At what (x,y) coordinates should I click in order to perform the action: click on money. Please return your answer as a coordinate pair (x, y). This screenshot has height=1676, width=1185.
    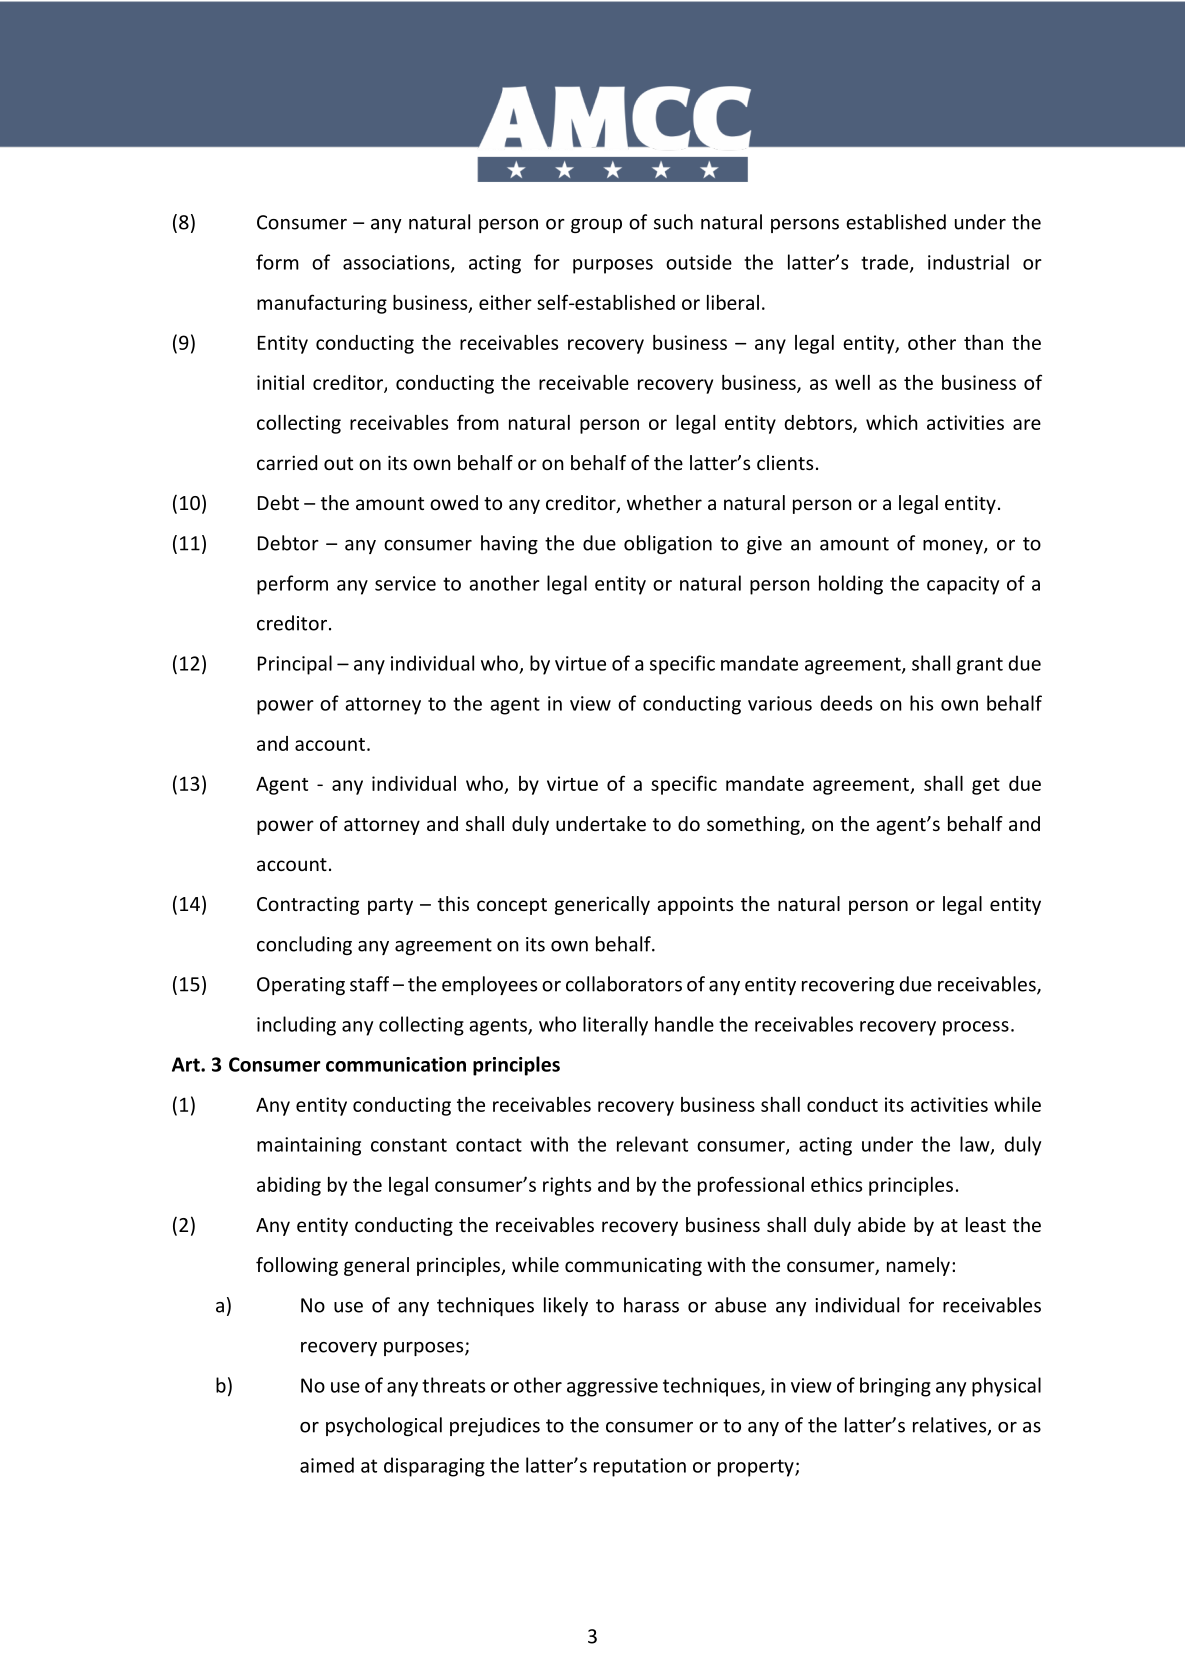
    Looking at the image, I should click on (954, 547).
